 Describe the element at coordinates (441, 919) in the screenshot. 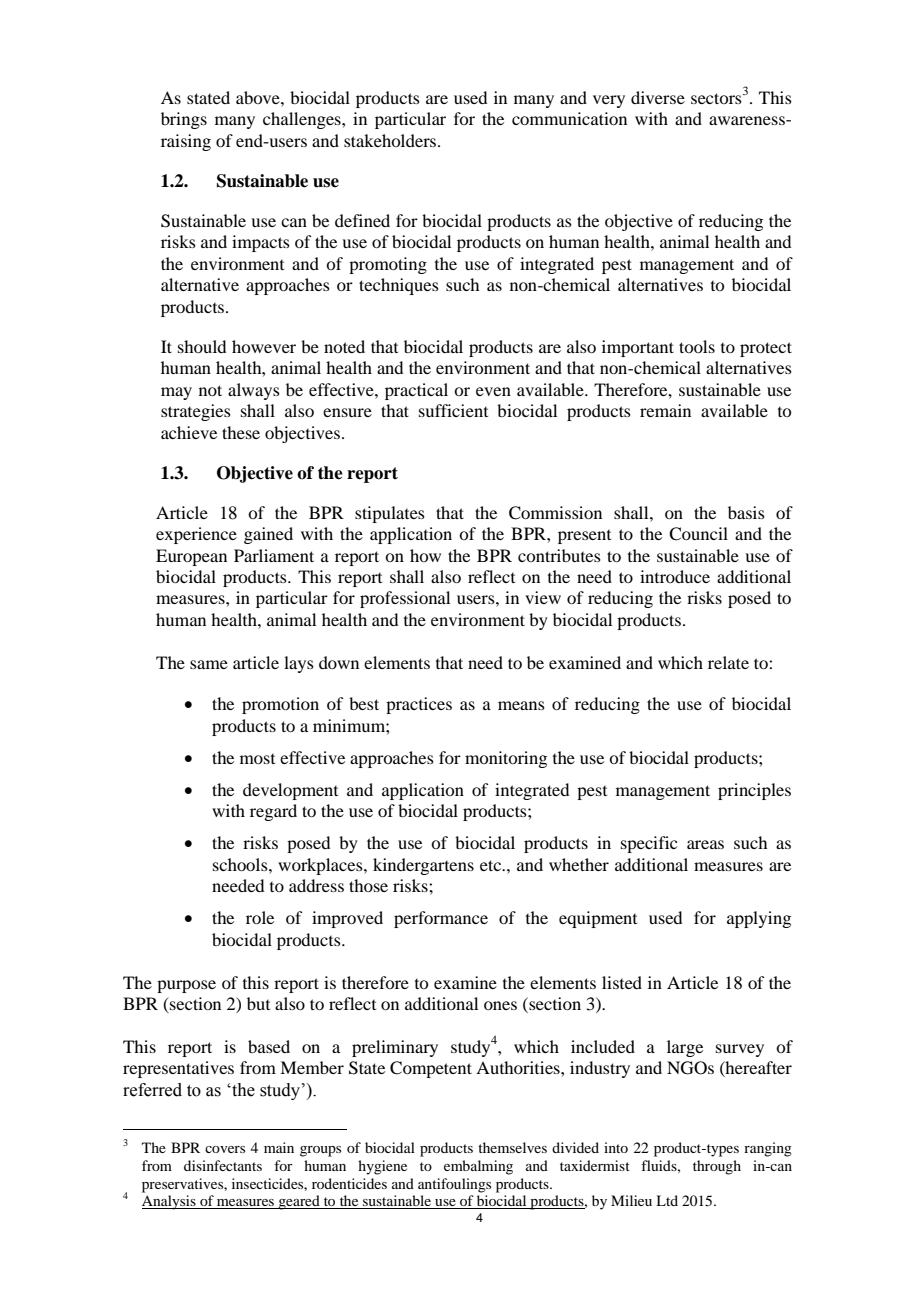

I see `performance` at that location.
